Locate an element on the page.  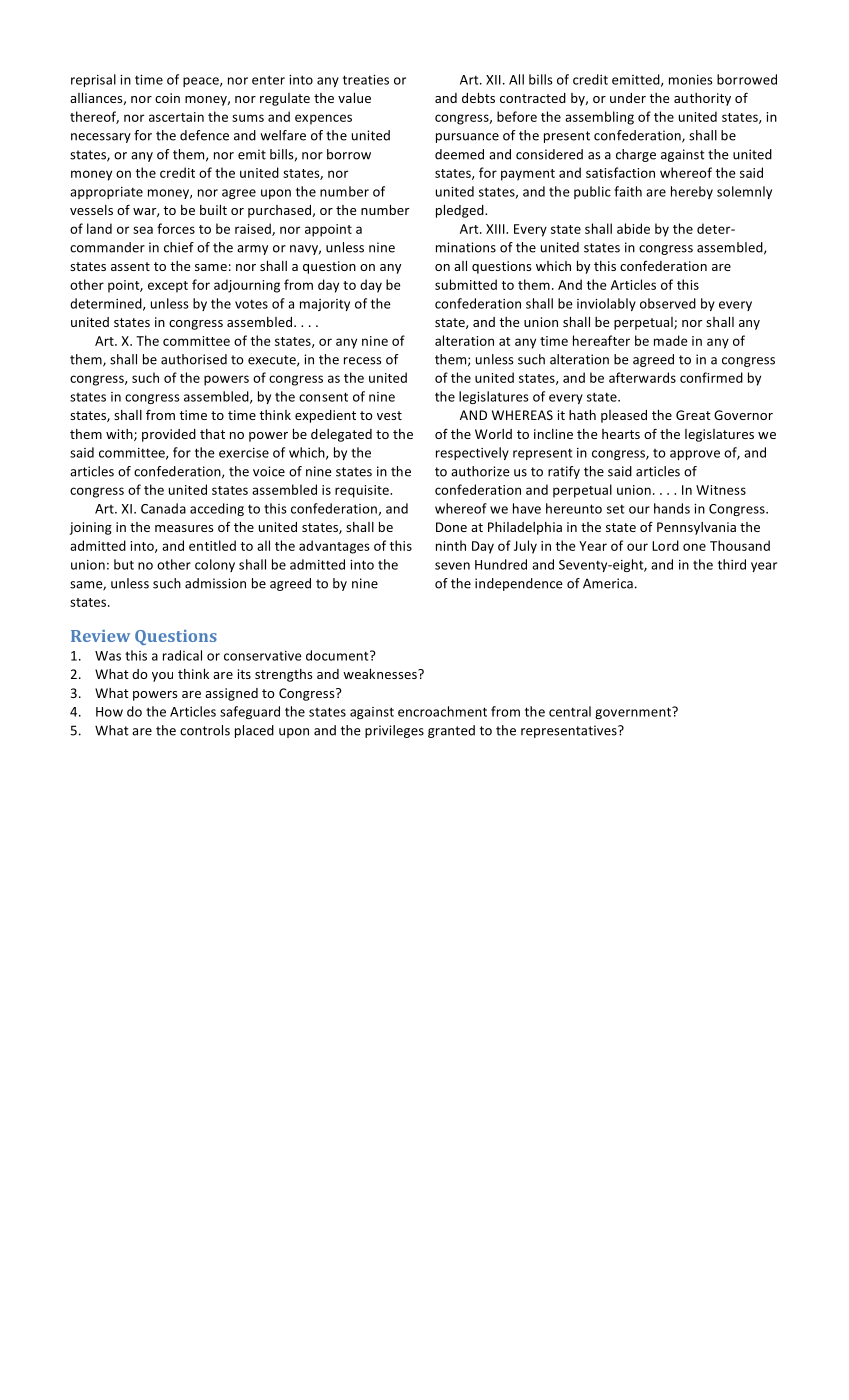
provided is located at coordinates (169, 435).
